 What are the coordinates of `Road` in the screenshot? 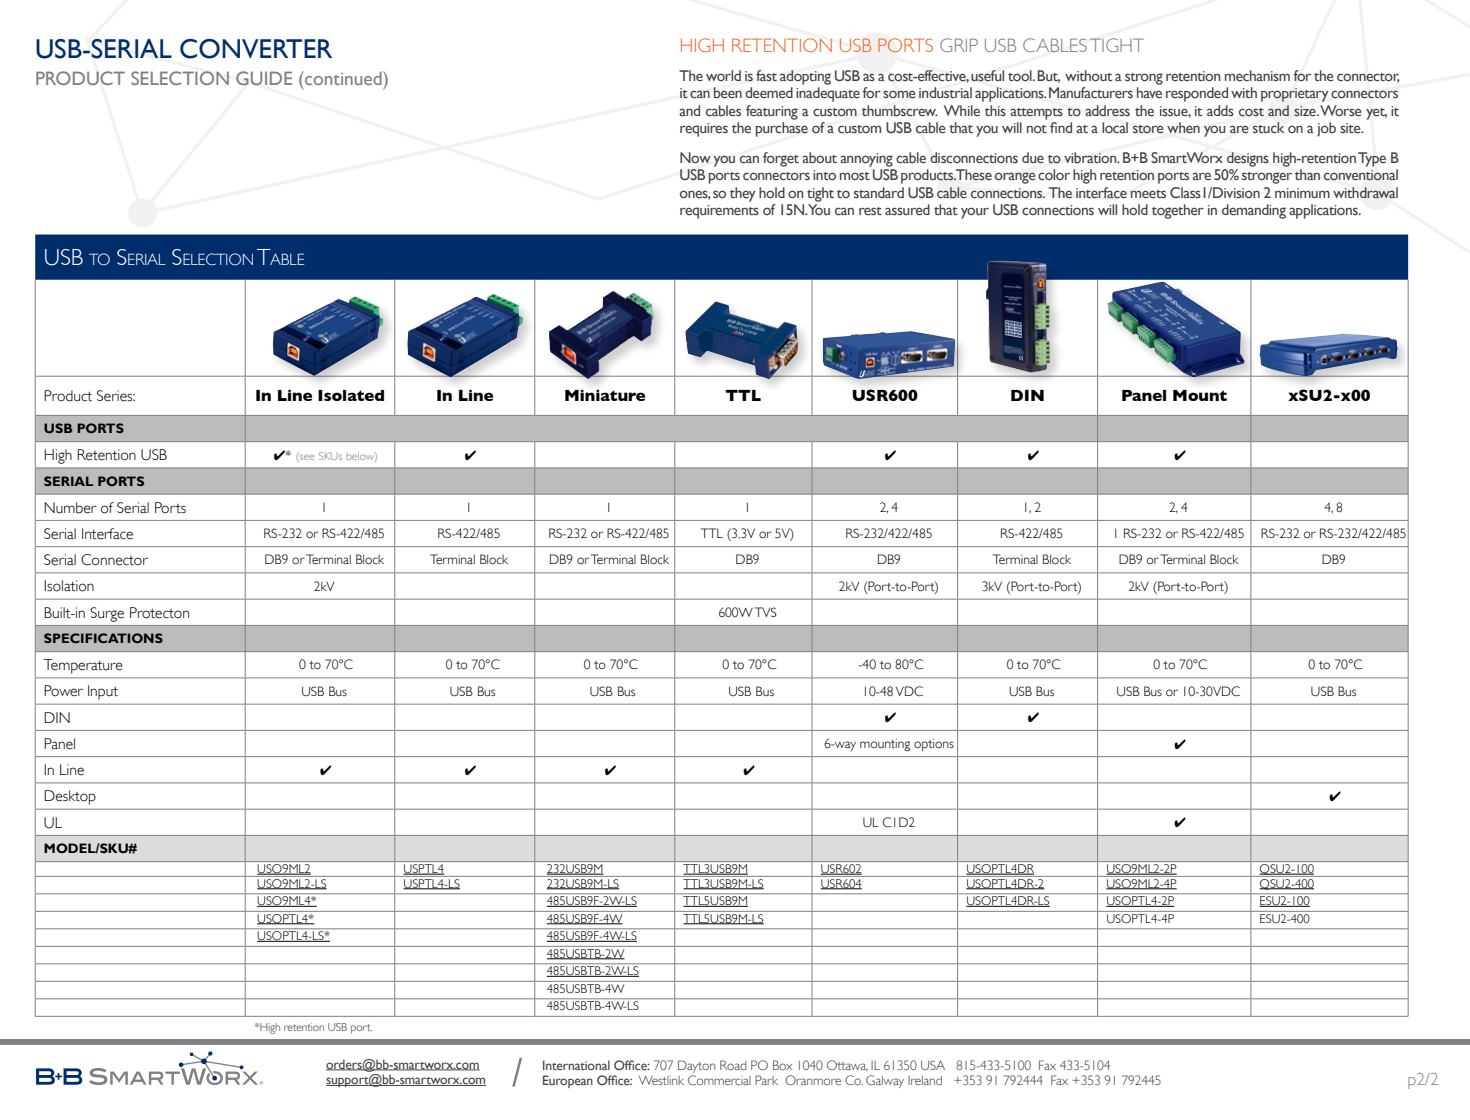 It's located at (733, 1065).
